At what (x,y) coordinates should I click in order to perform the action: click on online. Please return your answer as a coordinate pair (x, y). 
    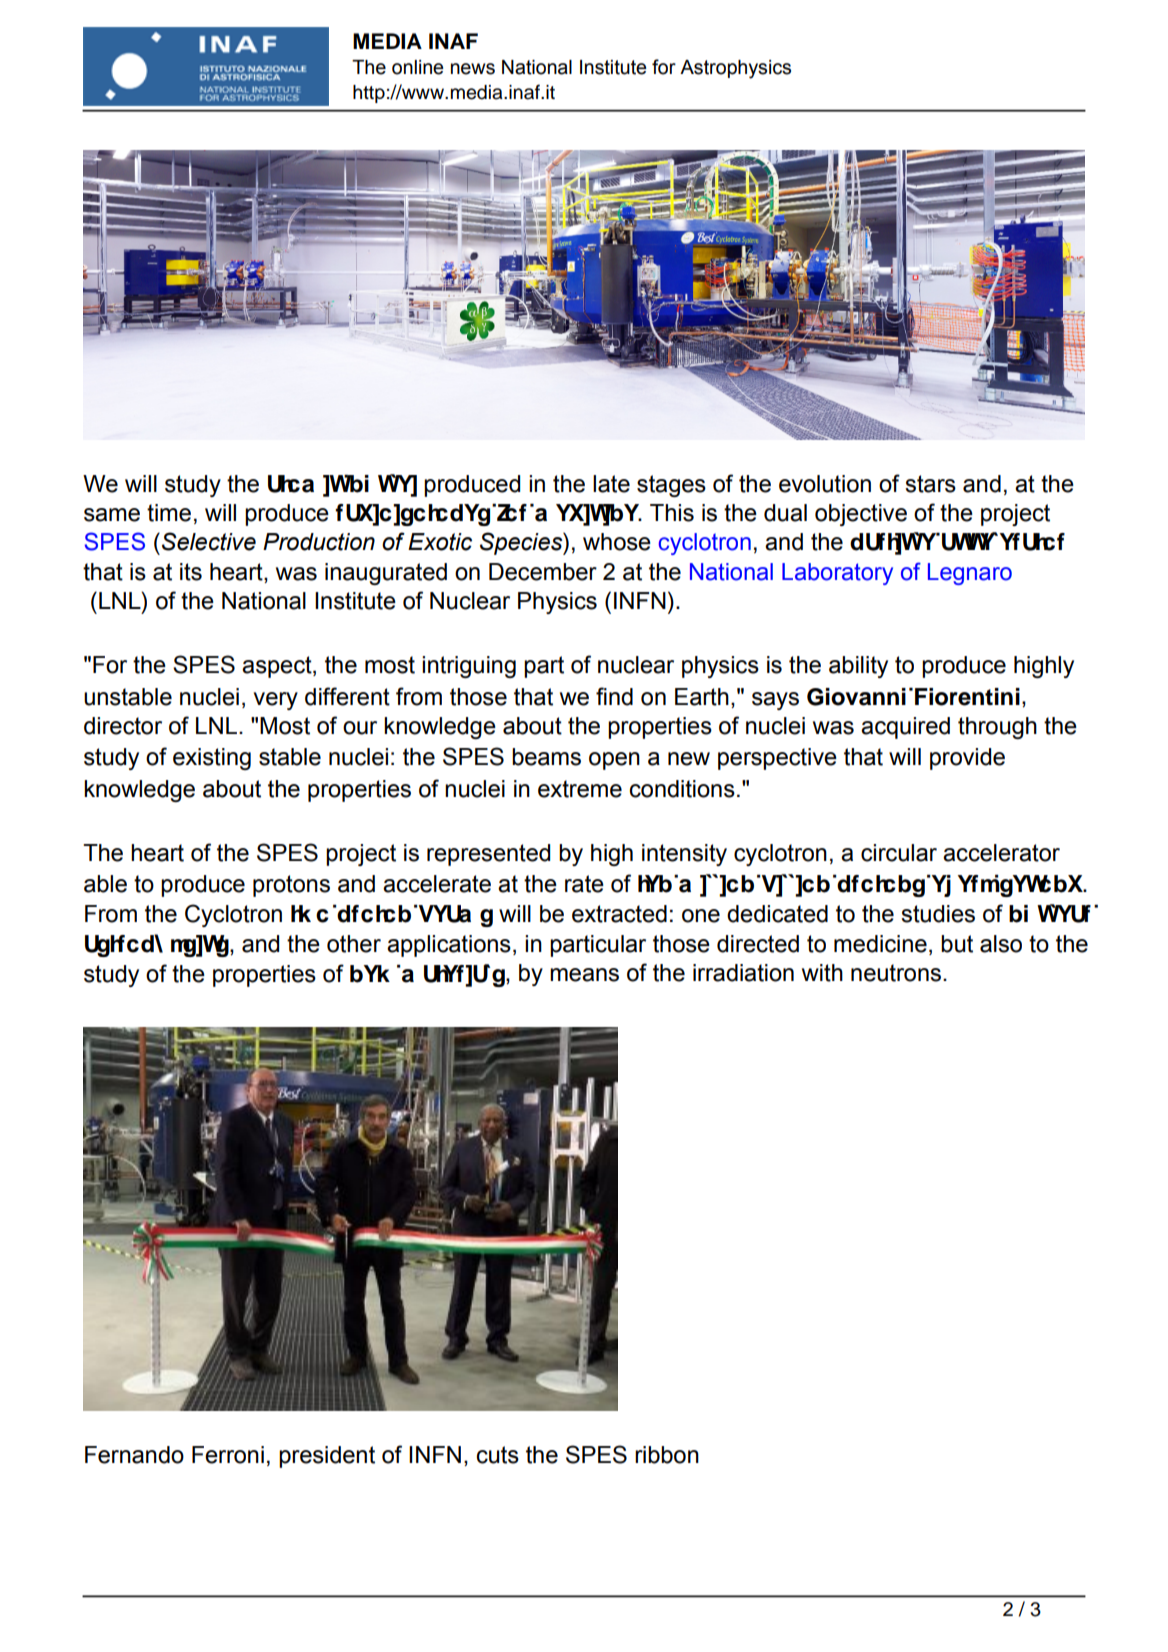
    Looking at the image, I should click on (418, 67).
